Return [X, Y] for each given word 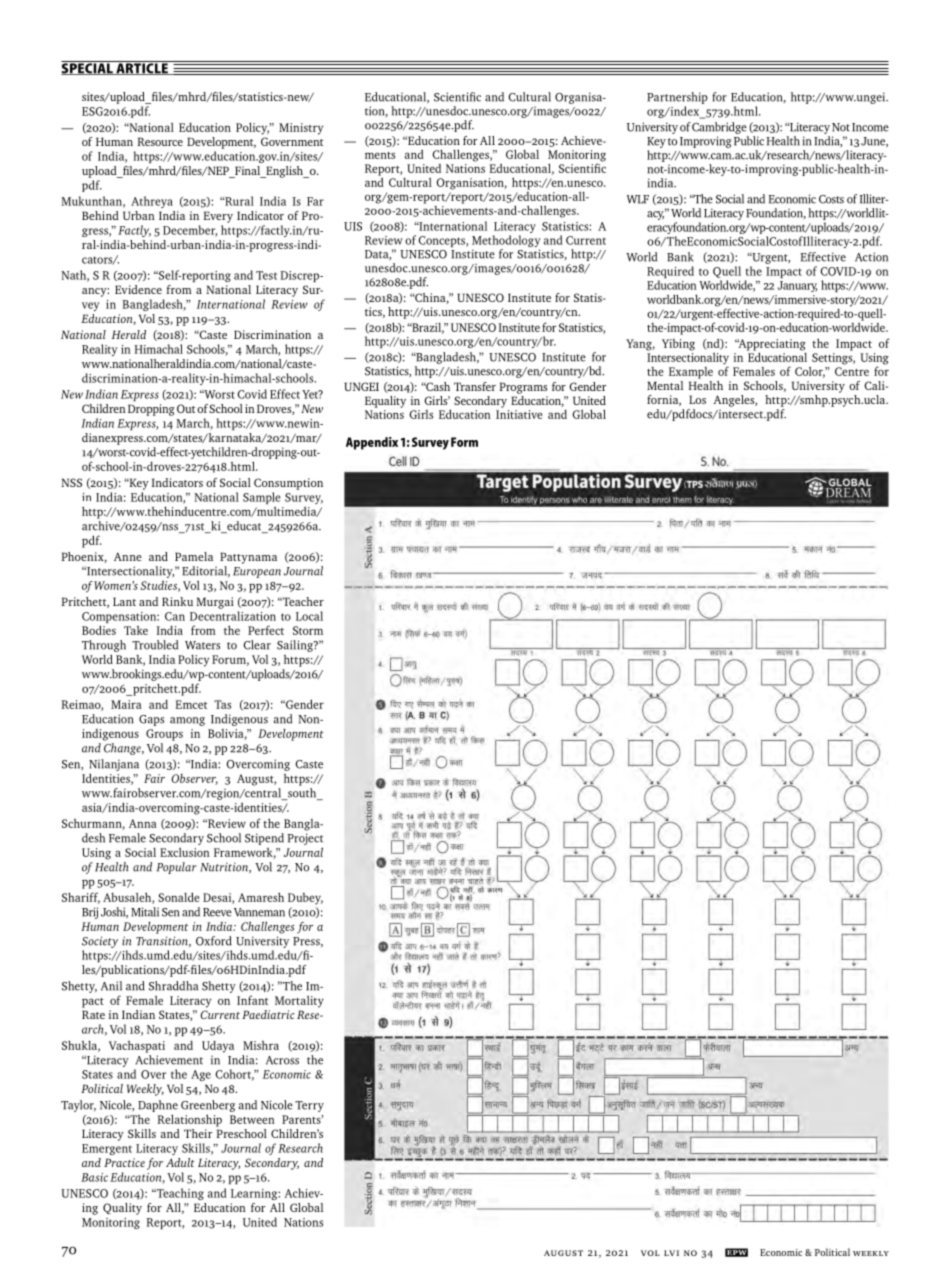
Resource [160, 141]
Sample [262, 498]
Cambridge [719, 128]
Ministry [301, 129]
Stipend [264, 839]
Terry [309, 1106]
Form [464, 442]
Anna [143, 823]
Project [305, 839]
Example [691, 373]
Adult [180, 1162]
